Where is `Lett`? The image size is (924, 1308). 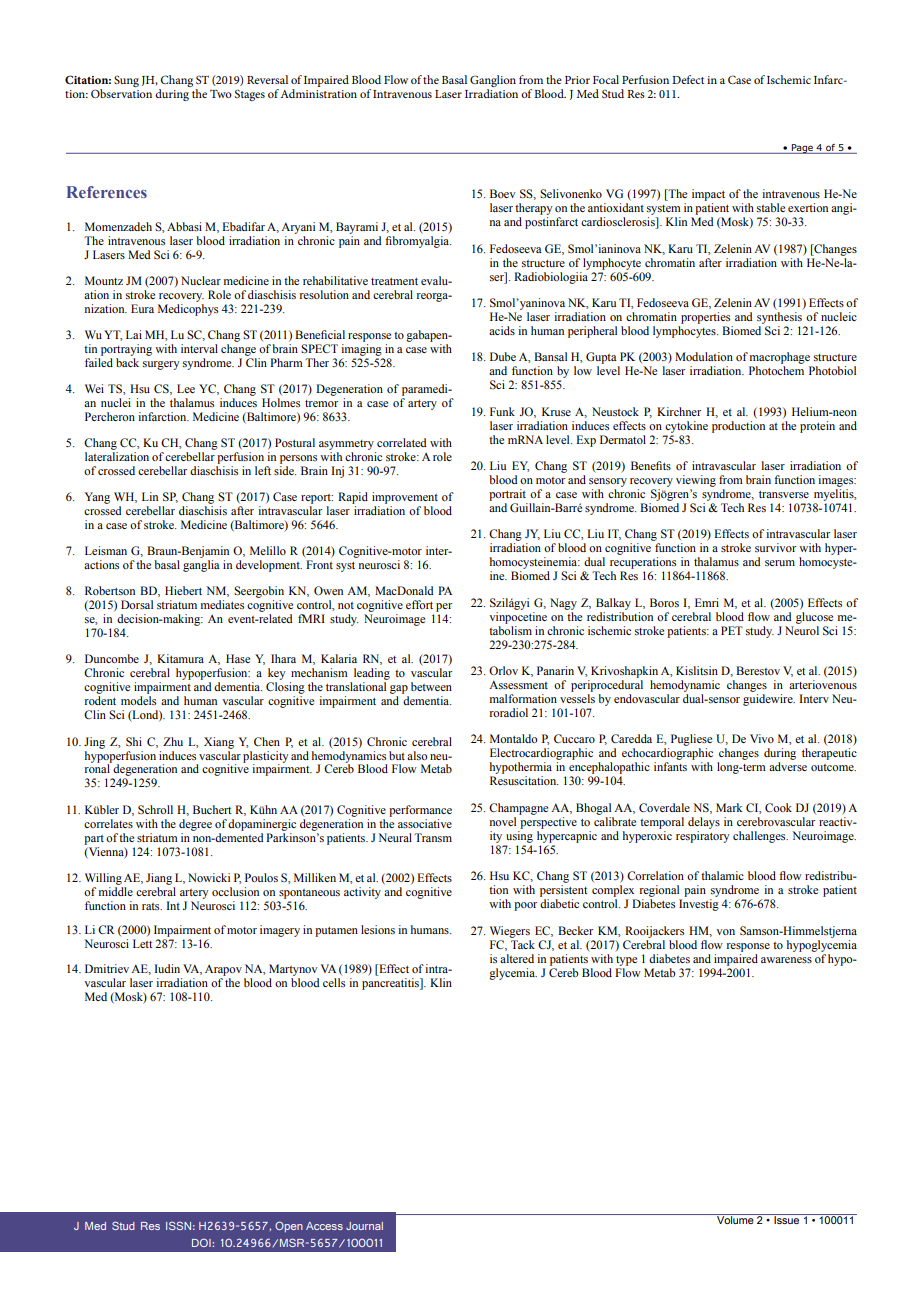
Lett is located at coordinates (143, 943).
